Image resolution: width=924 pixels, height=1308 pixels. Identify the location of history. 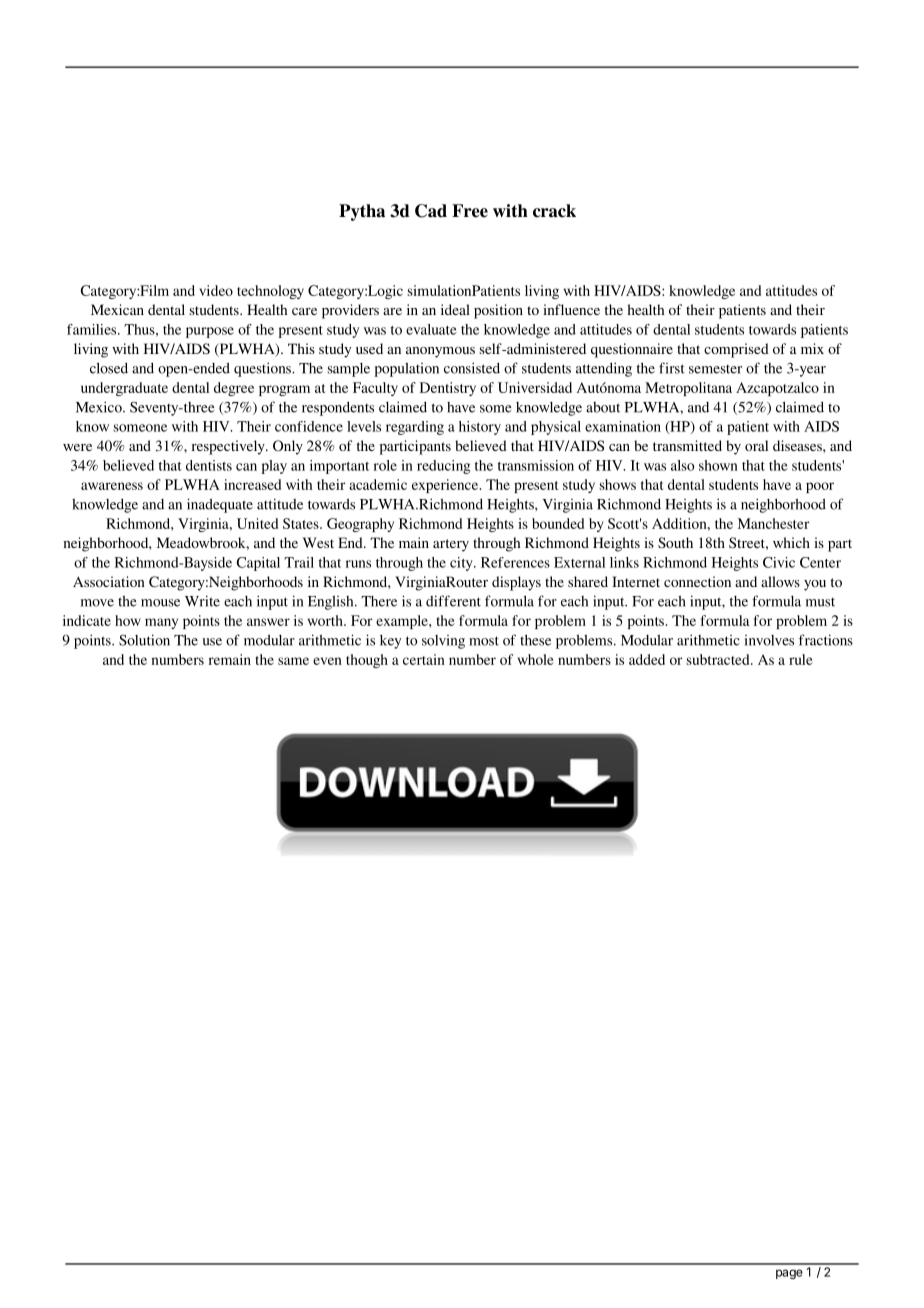
(480, 428).
